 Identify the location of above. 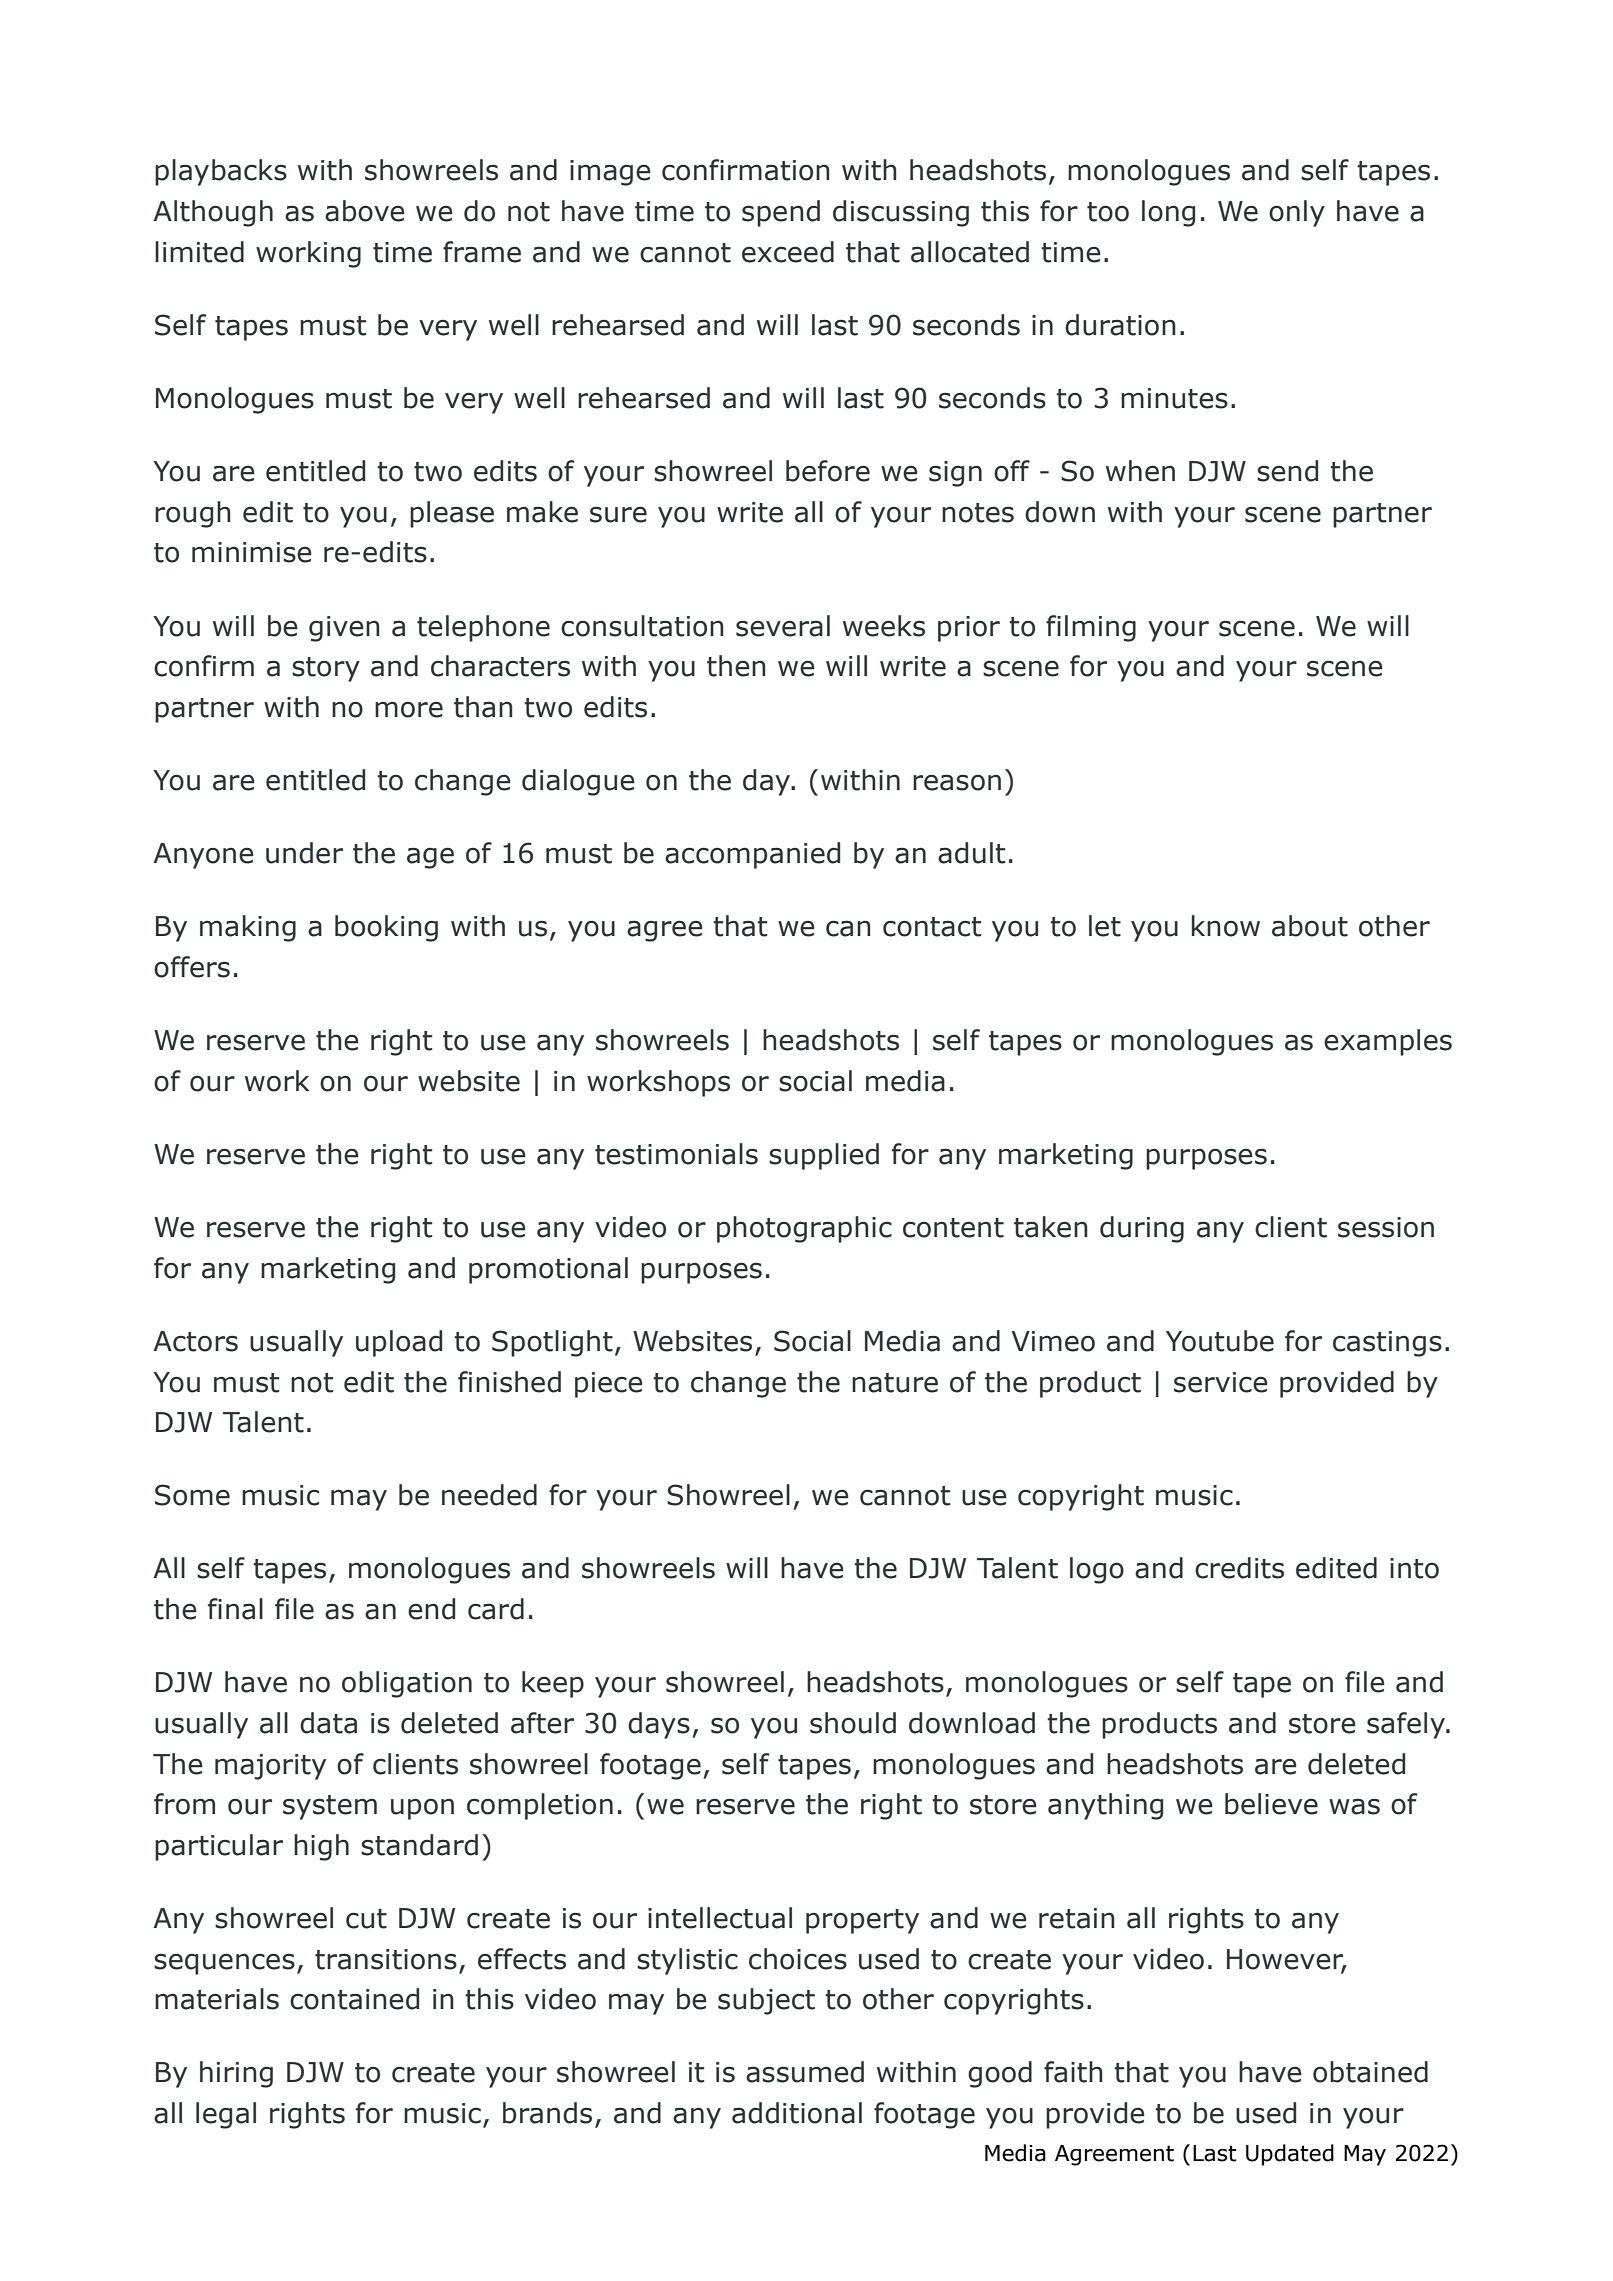
(365, 211).
